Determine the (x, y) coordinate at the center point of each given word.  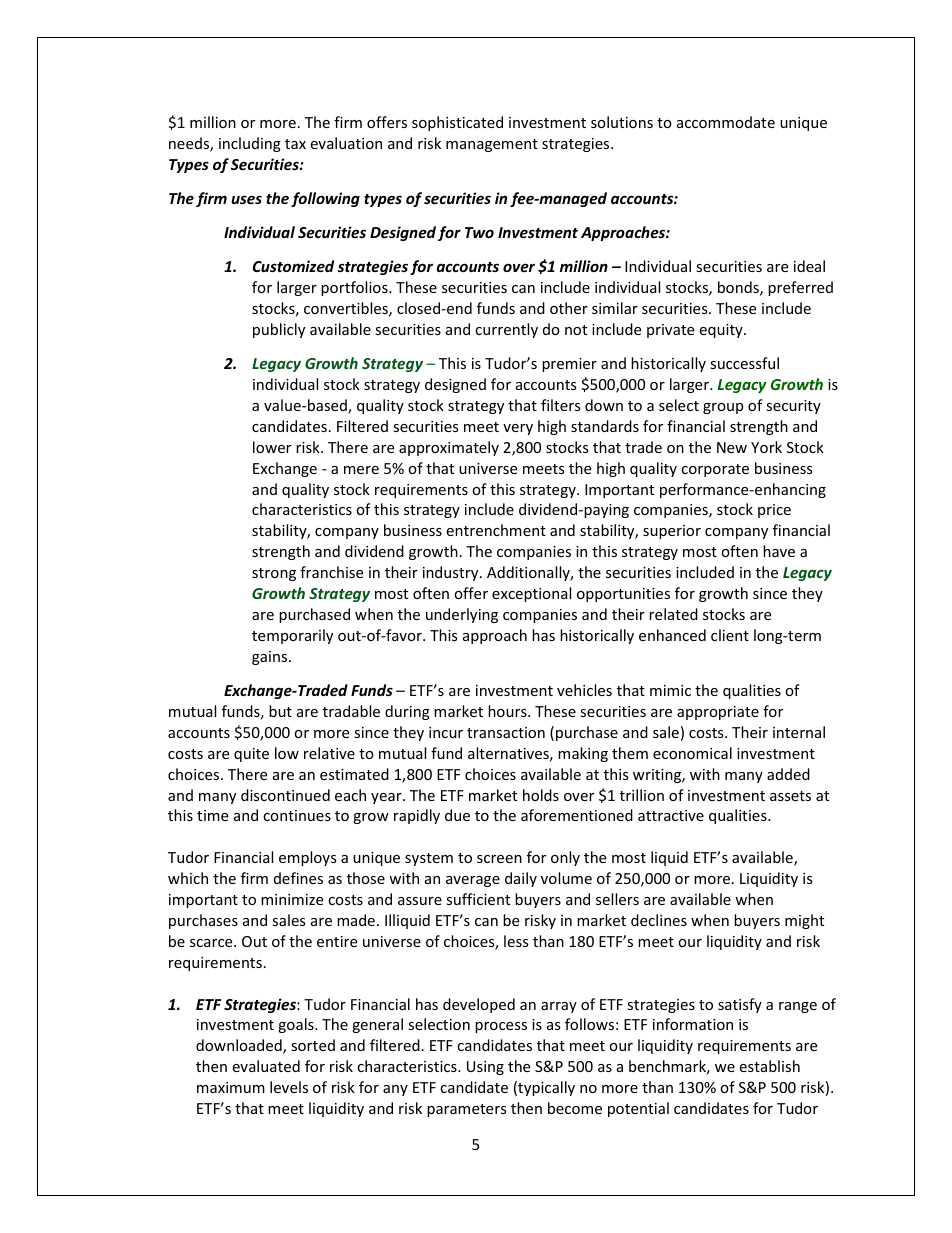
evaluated (266, 1066)
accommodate (726, 122)
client (730, 635)
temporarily (292, 636)
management (492, 145)
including (250, 144)
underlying (462, 615)
